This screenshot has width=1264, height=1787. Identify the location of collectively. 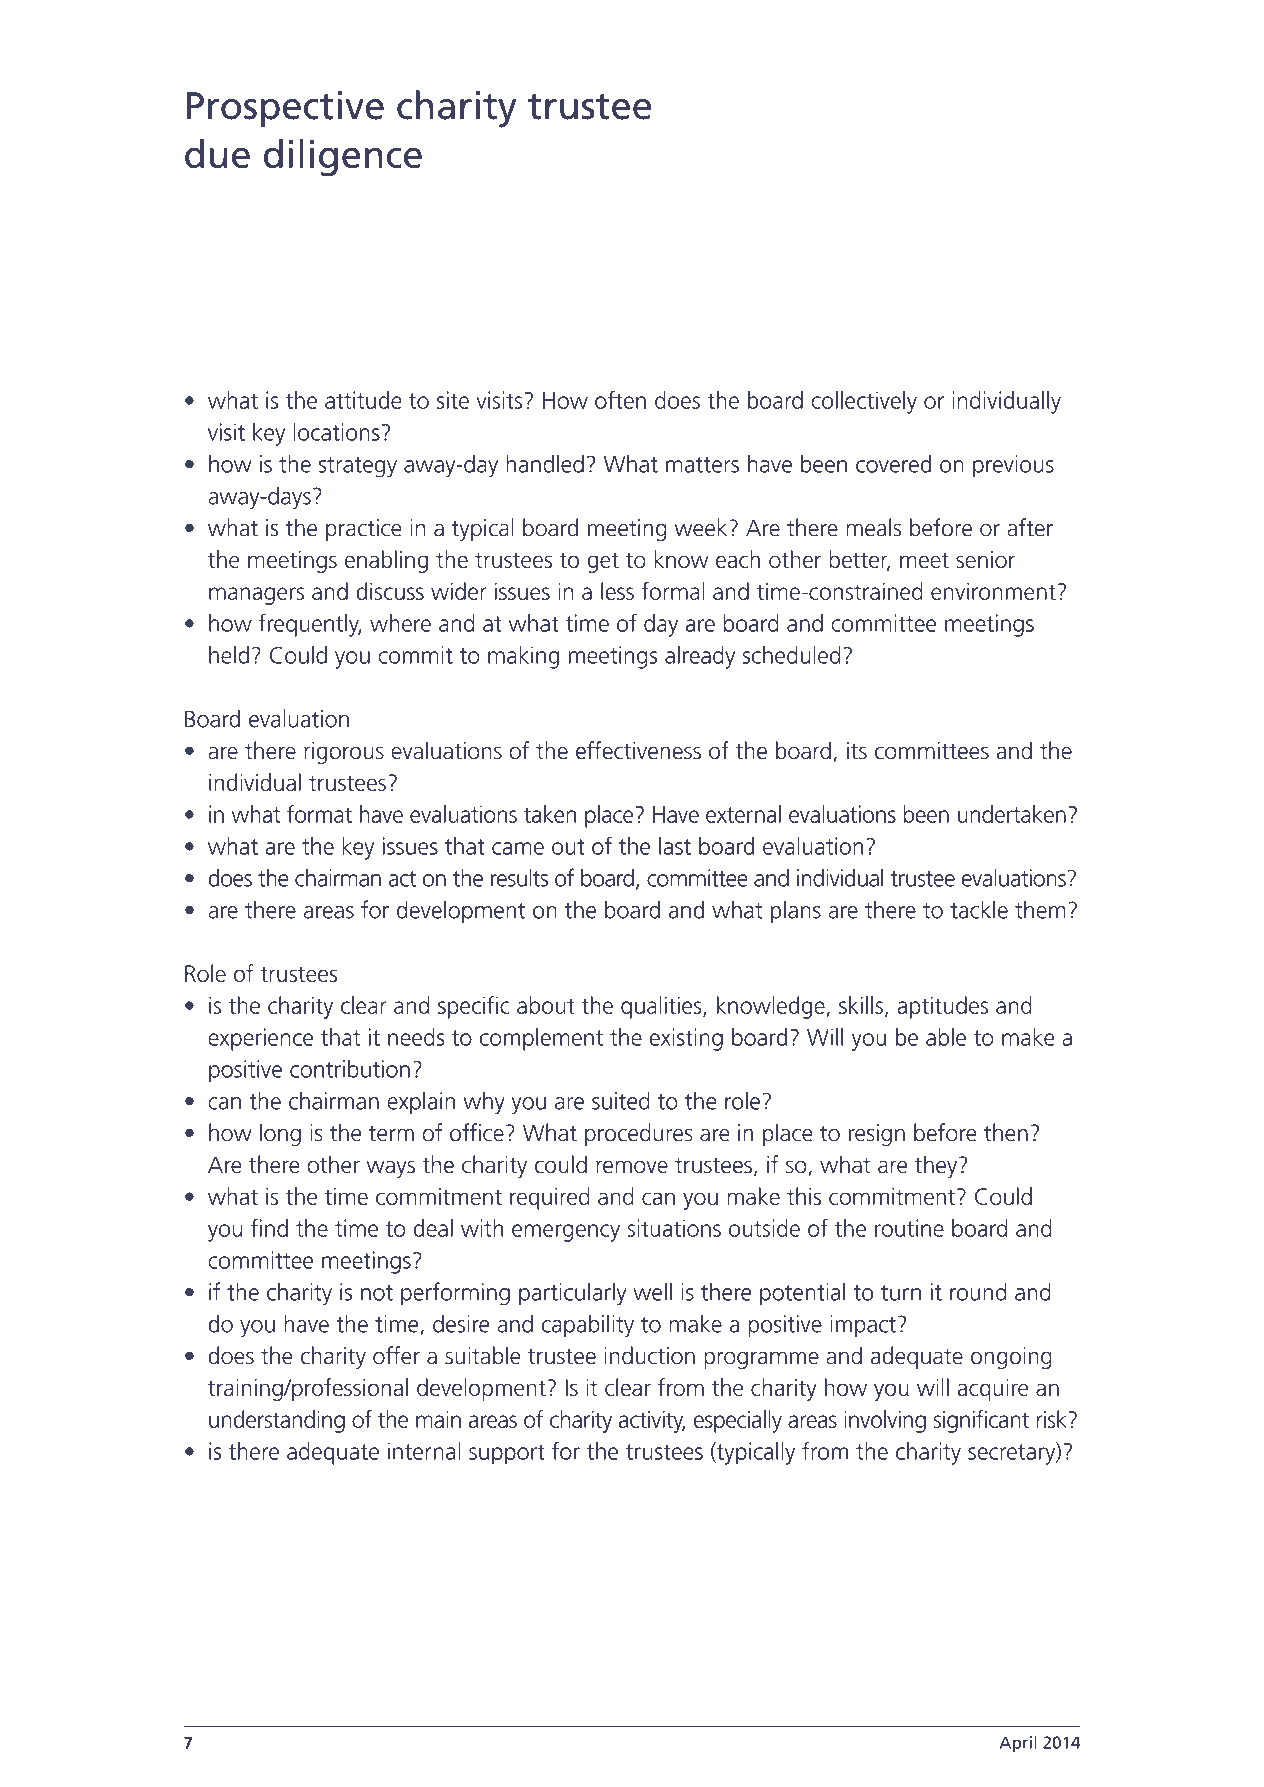
(864, 402).
